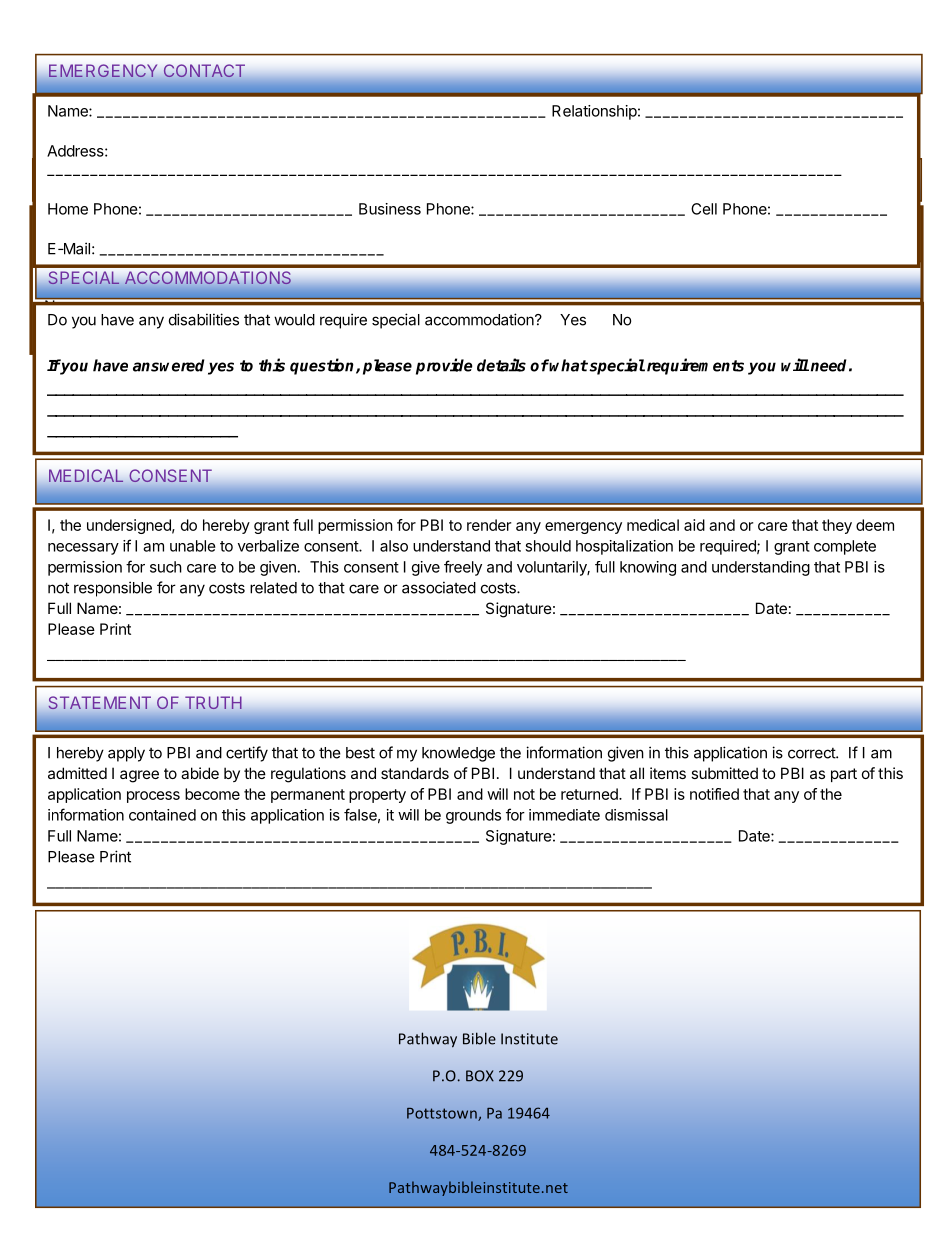  I want to click on Cell, so click(704, 209).
